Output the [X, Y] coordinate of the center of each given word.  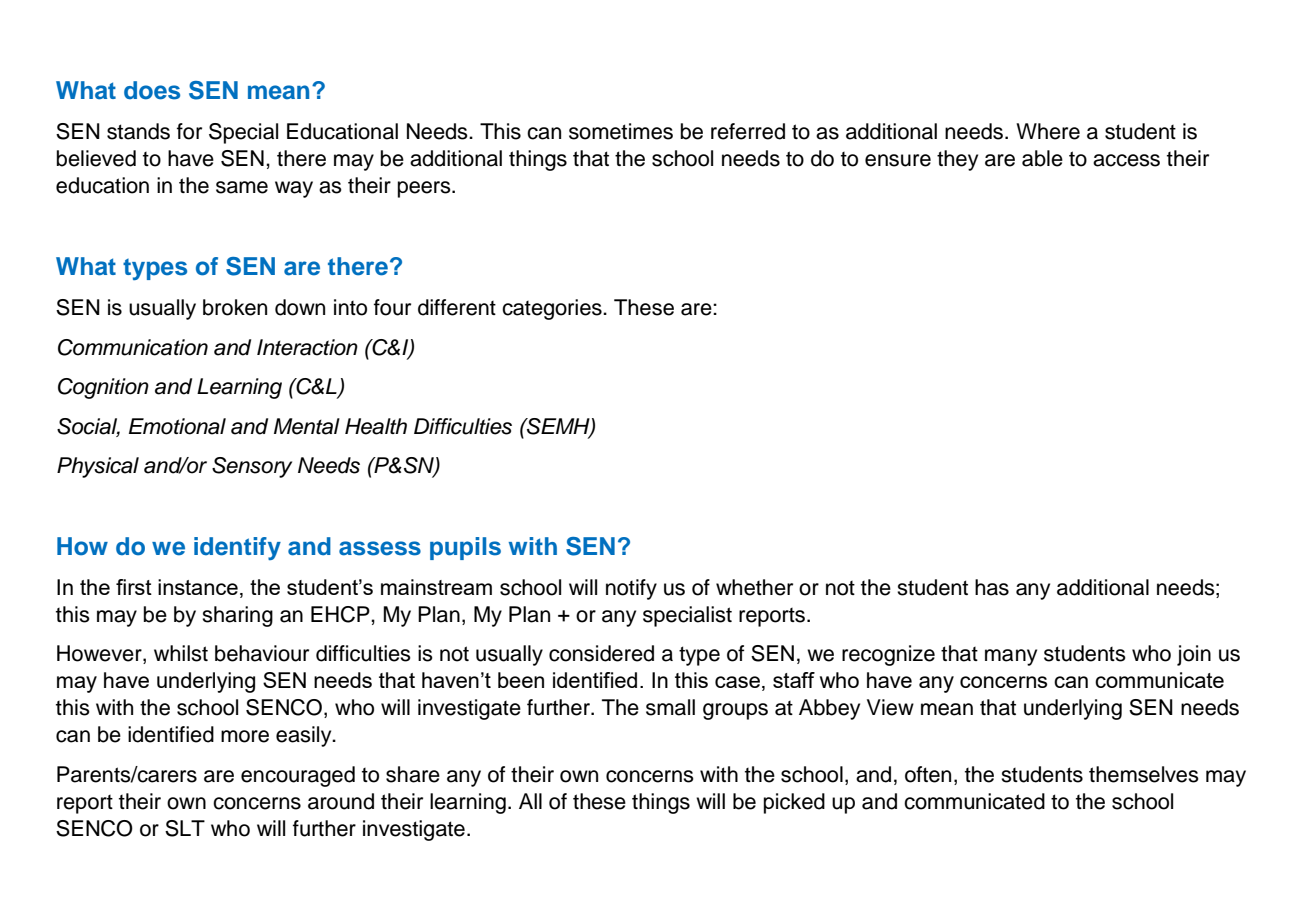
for [189, 131]
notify [631, 589]
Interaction [307, 347]
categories [553, 309]
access [1126, 160]
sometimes [621, 131]
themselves [1144, 774]
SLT [185, 828]
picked [794, 803]
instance [198, 587]
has [992, 587]
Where [1048, 131]
